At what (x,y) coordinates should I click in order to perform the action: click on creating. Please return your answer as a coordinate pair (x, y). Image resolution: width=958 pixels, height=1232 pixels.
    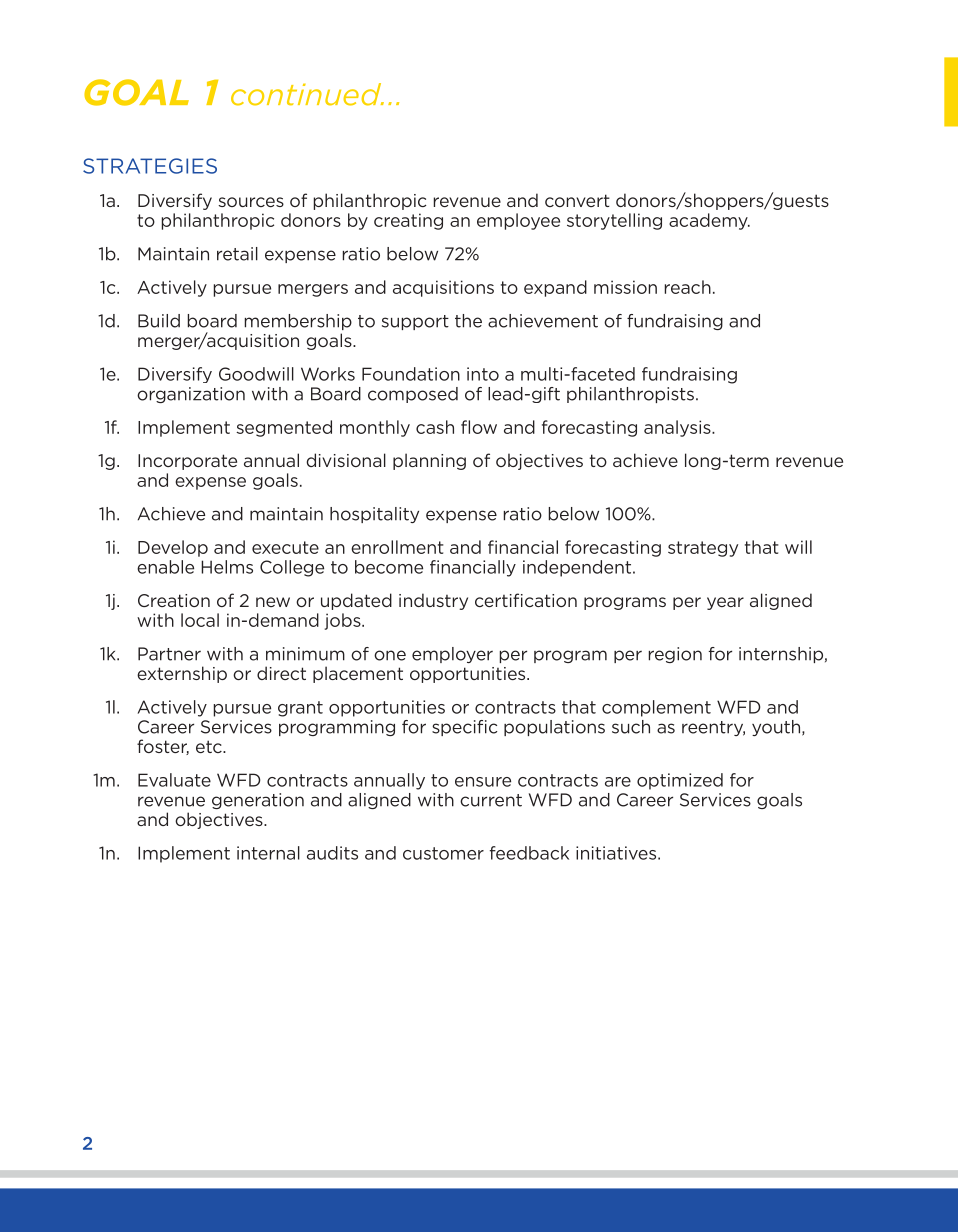
    Looking at the image, I should click on (408, 221).
